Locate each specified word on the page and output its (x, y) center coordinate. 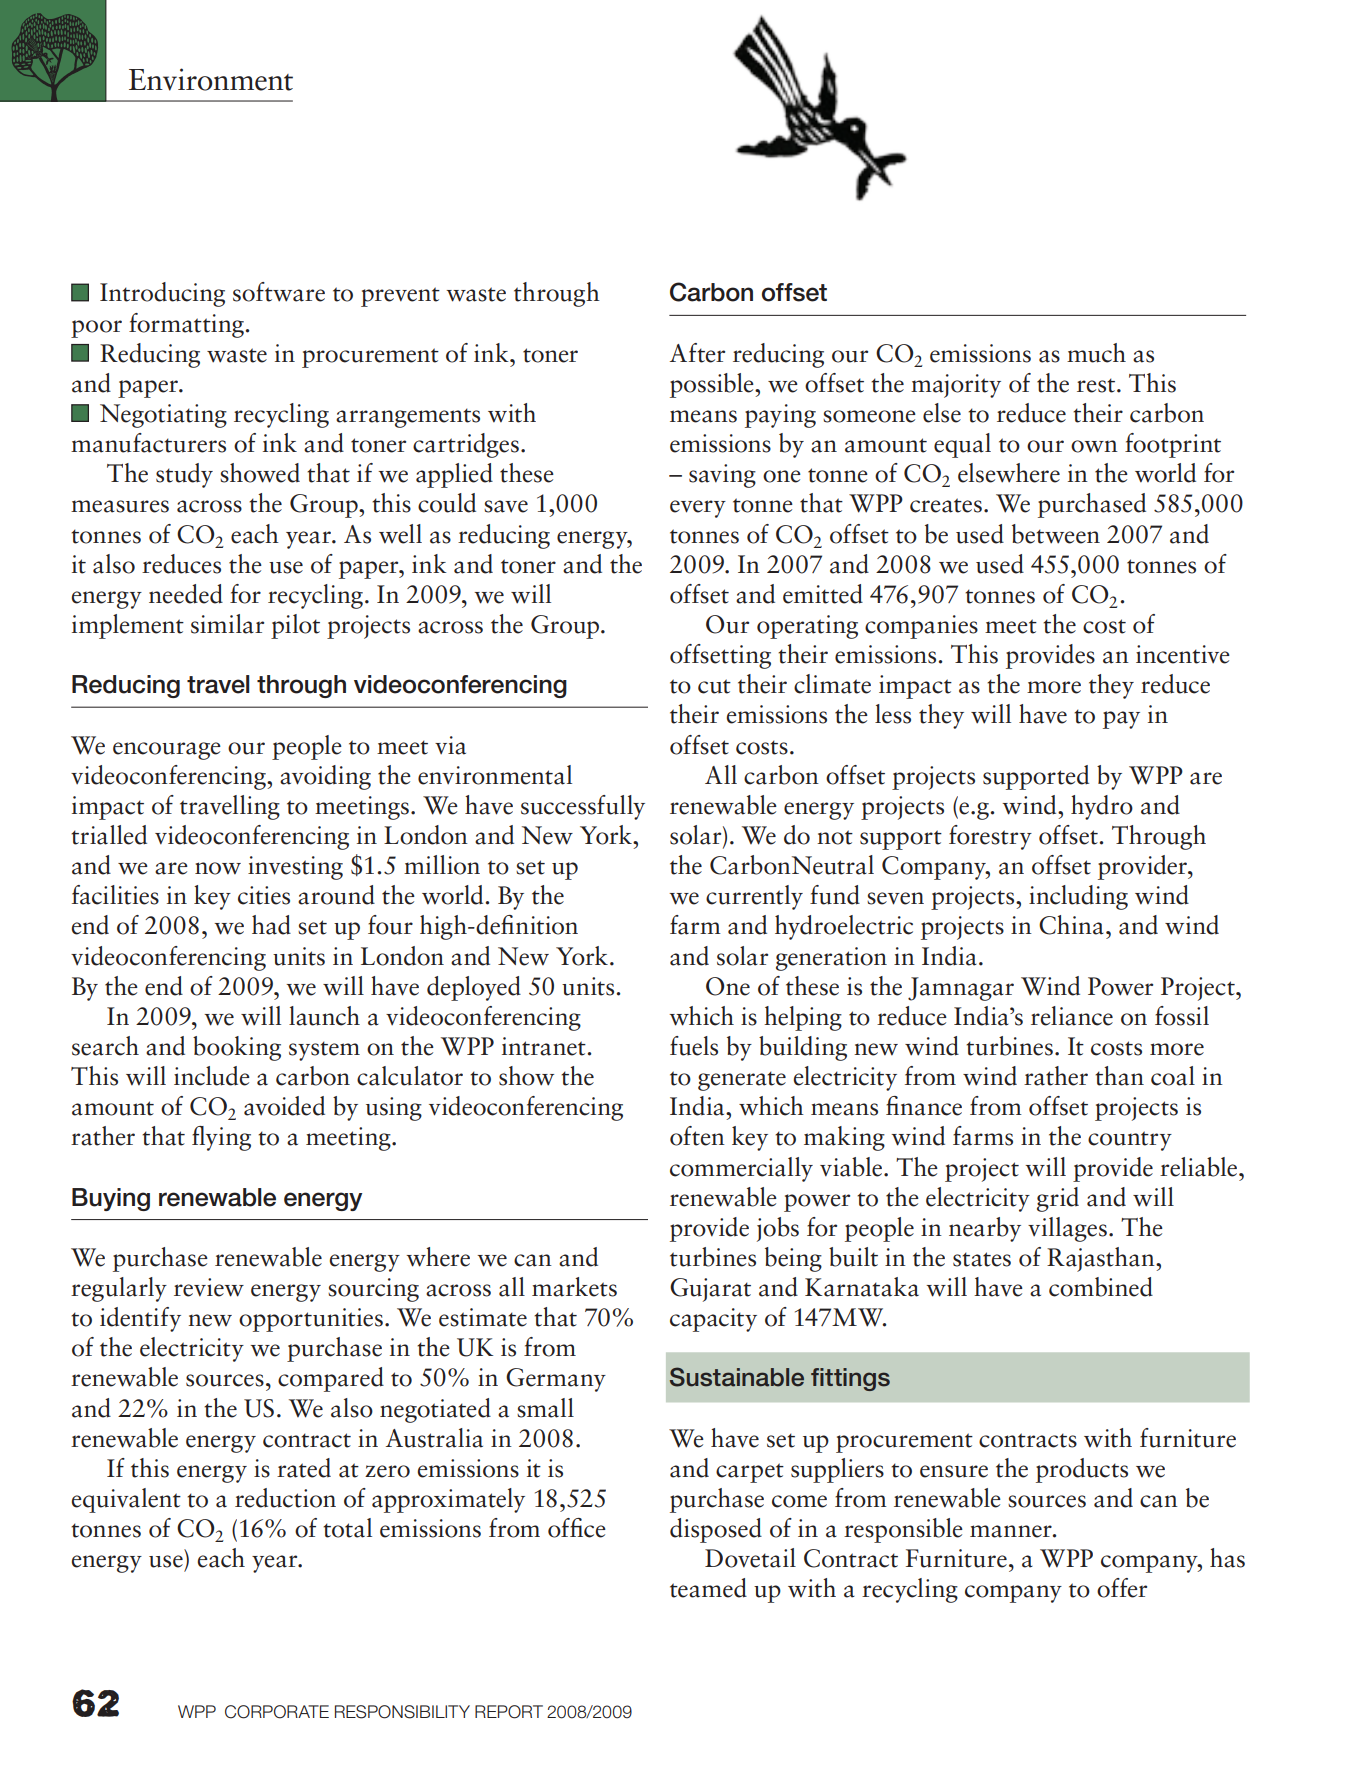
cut (714, 686)
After (697, 353)
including (1078, 897)
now (218, 868)
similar (227, 624)
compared (331, 1379)
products (1082, 1470)
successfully (583, 807)
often (697, 1136)
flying (221, 1138)
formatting (186, 325)
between (1056, 534)
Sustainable (737, 1377)
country (1130, 1141)
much (1096, 353)
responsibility (402, 1712)
